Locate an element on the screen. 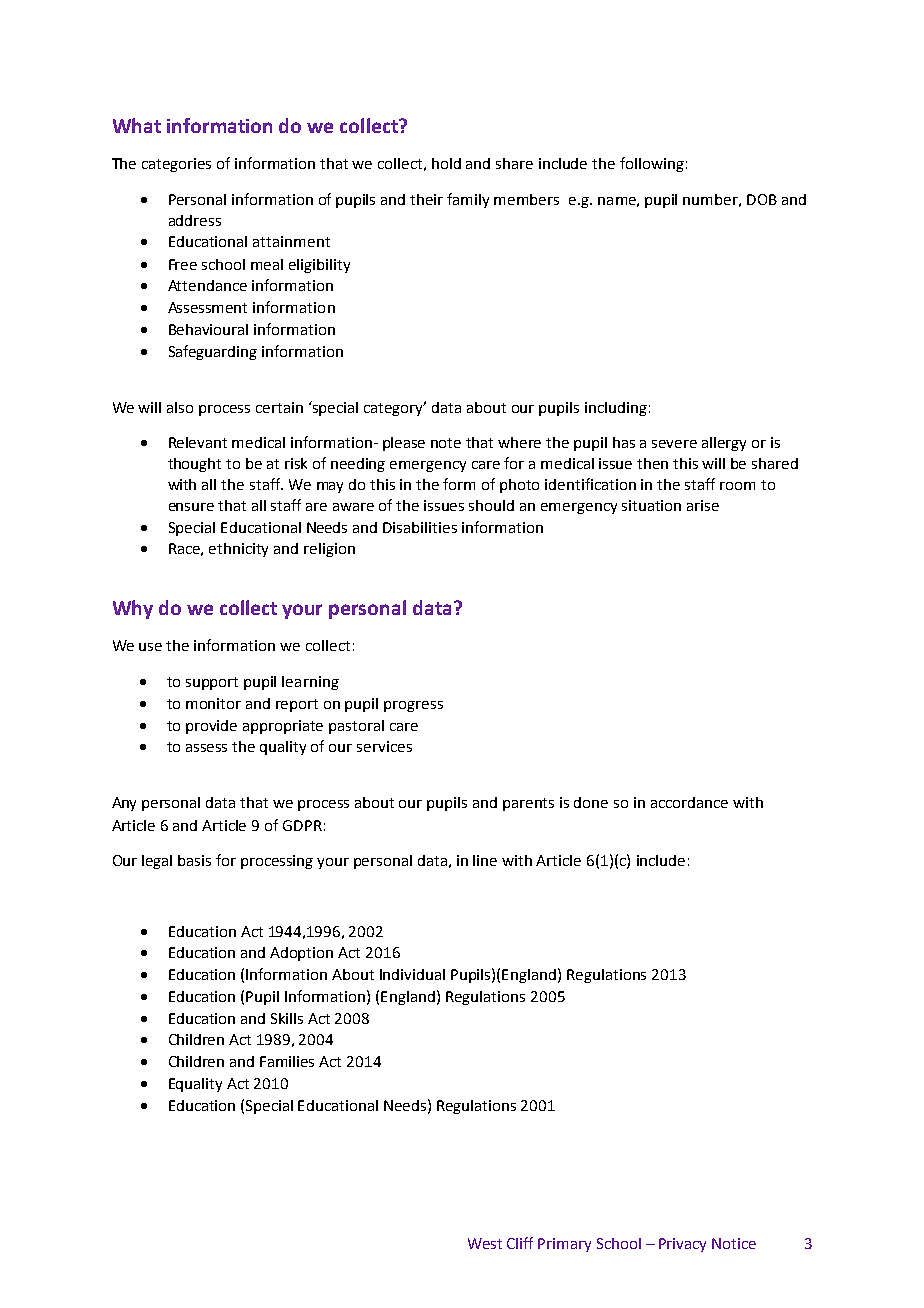 This screenshot has height=1308, width=924. hold is located at coordinates (446, 163).
